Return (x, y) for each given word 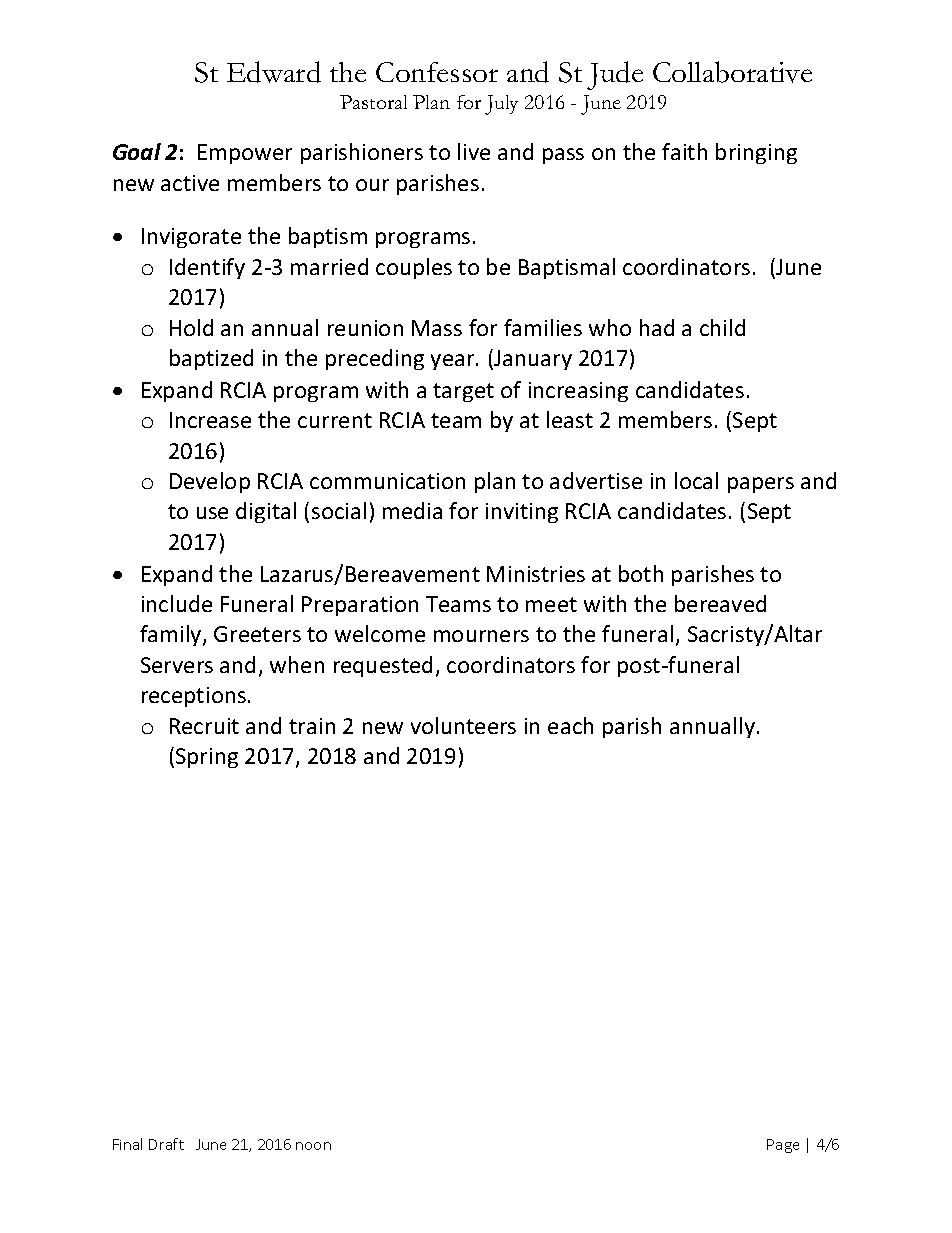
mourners (481, 636)
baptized (211, 359)
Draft (166, 1144)
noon (313, 1146)
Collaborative (732, 72)
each (570, 725)
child (722, 327)
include (177, 603)
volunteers (463, 725)
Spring (207, 758)
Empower (245, 154)
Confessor (437, 72)
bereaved (720, 603)
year (454, 362)
